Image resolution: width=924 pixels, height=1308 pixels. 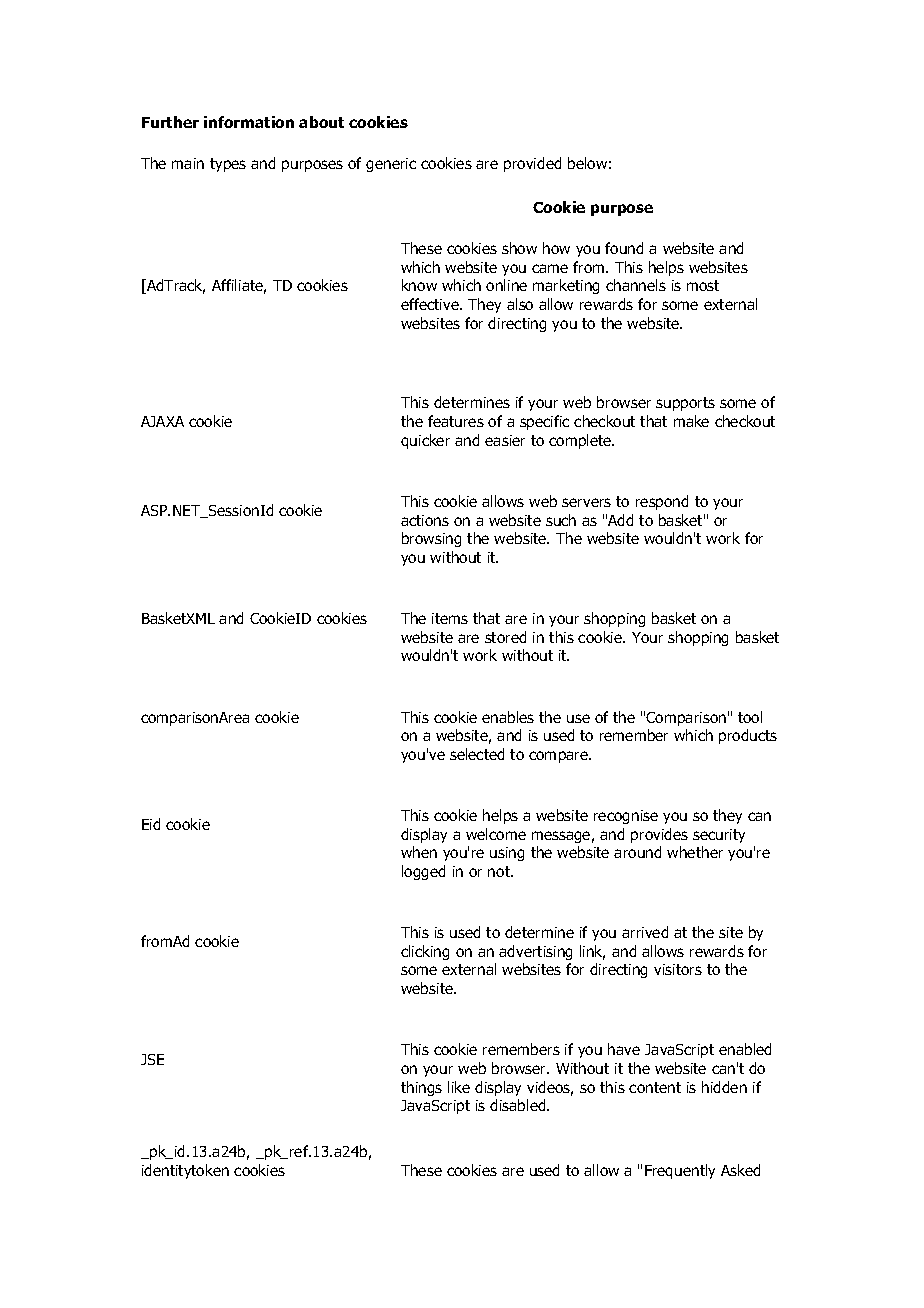 What do you see at coordinates (391, 165) in the screenshot?
I see `generic` at bounding box center [391, 165].
